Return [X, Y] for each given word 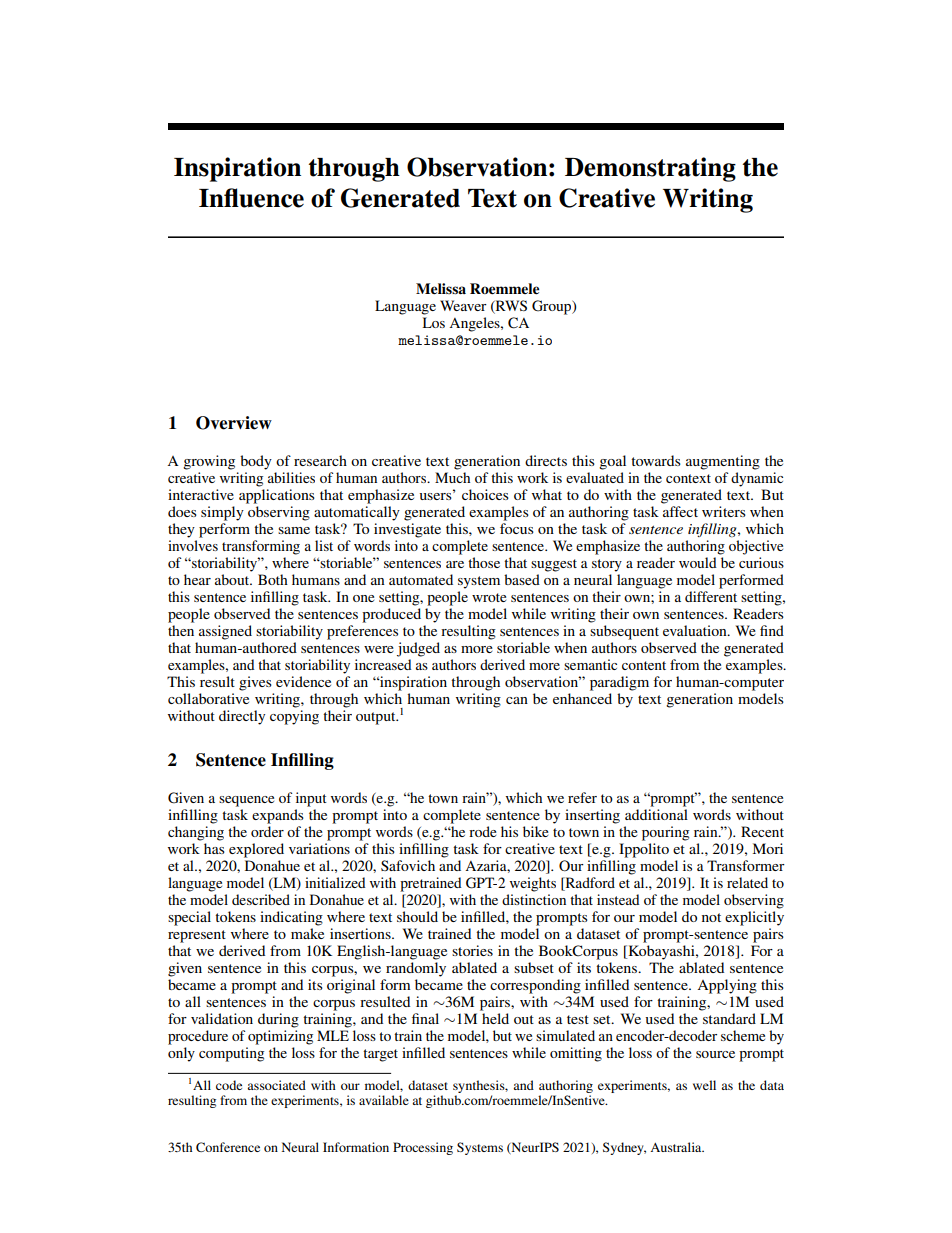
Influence [251, 198]
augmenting [723, 462]
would [698, 562]
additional [656, 814]
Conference [228, 1147]
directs [546, 460]
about [233, 579]
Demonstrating [650, 169]
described [261, 899]
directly [242, 717]
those [484, 562]
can [517, 700]
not [711, 917]
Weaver [463, 305]
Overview [234, 423]
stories [472, 950]
